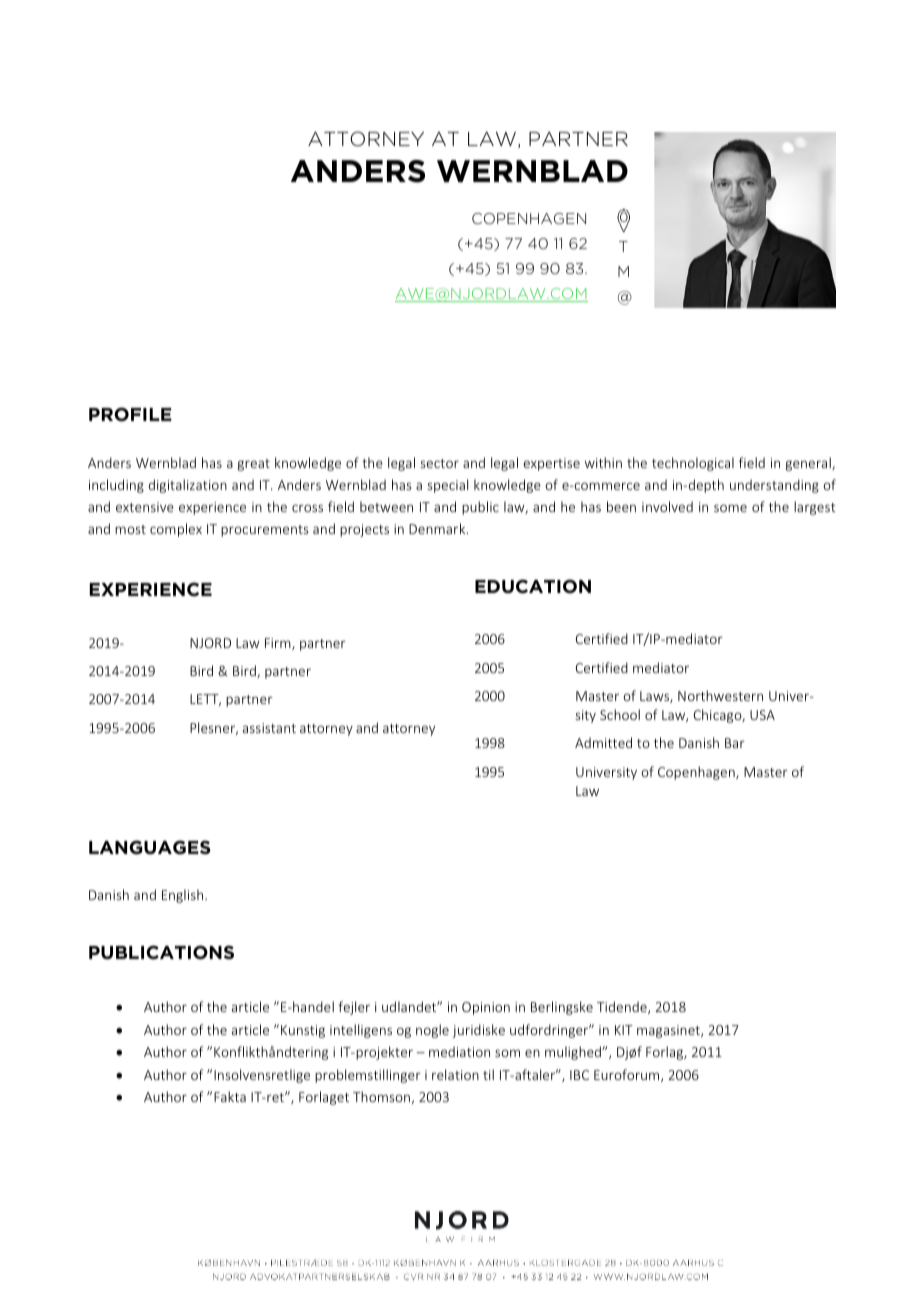 The width and height of the screenshot is (924, 1308). What do you see at coordinates (439, 463) in the screenshot?
I see `sector` at bounding box center [439, 463].
